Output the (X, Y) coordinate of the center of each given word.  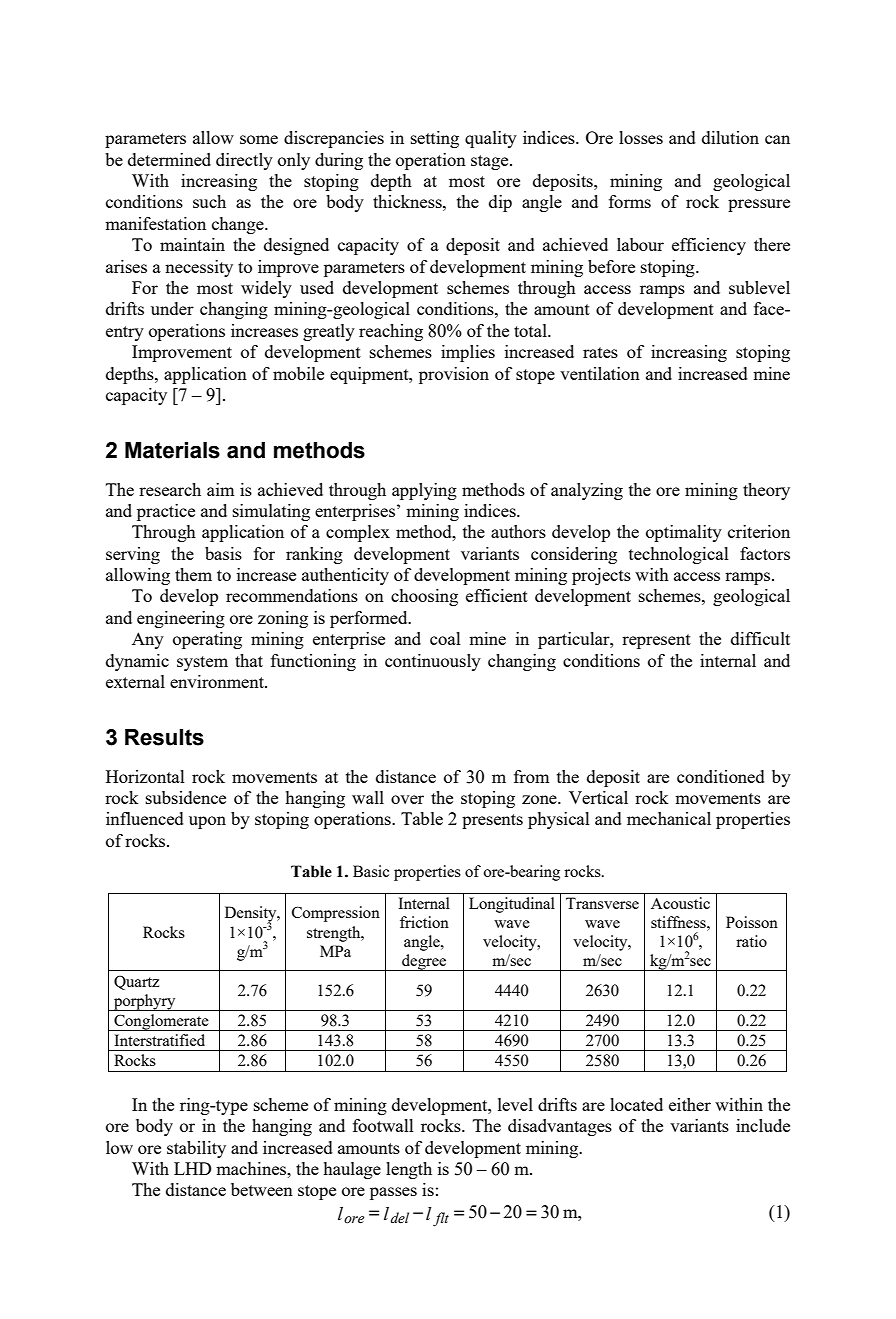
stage (491, 162)
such (209, 201)
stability (196, 1149)
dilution (730, 137)
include (763, 1125)
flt (441, 1219)
